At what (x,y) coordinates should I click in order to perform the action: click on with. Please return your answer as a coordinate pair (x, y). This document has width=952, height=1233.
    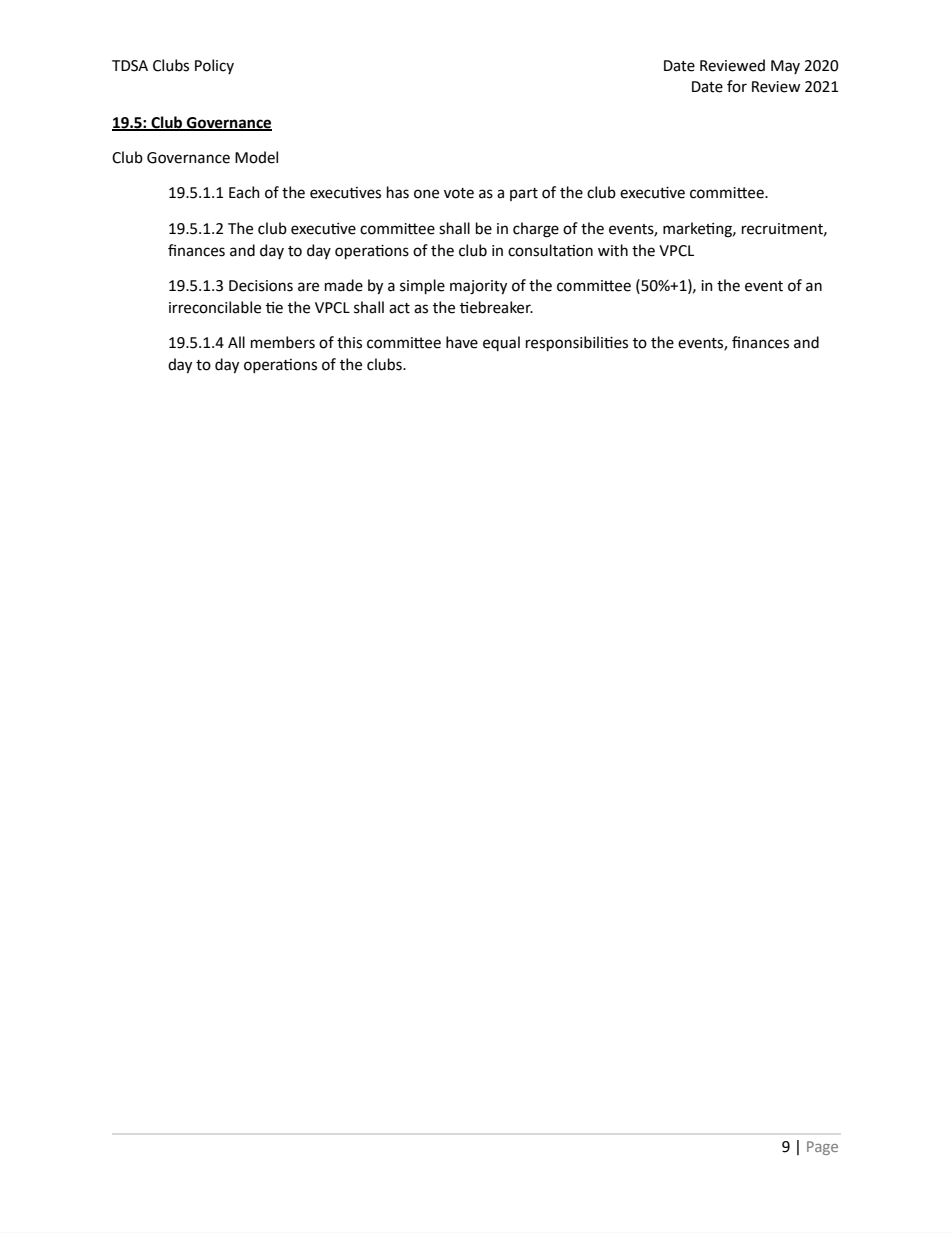
    Looking at the image, I should click on (613, 250).
